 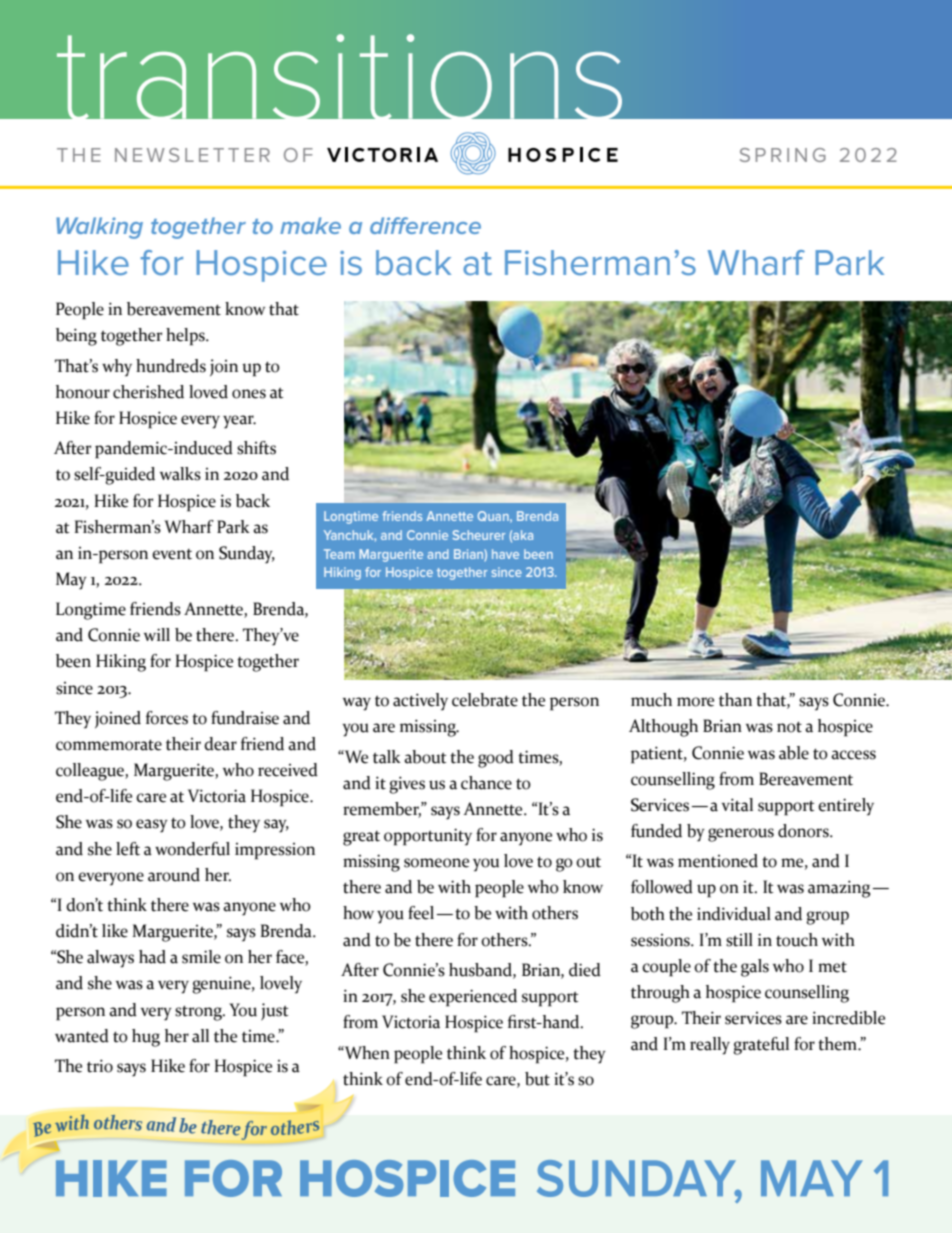 I want to click on have, so click(x=505, y=554).
